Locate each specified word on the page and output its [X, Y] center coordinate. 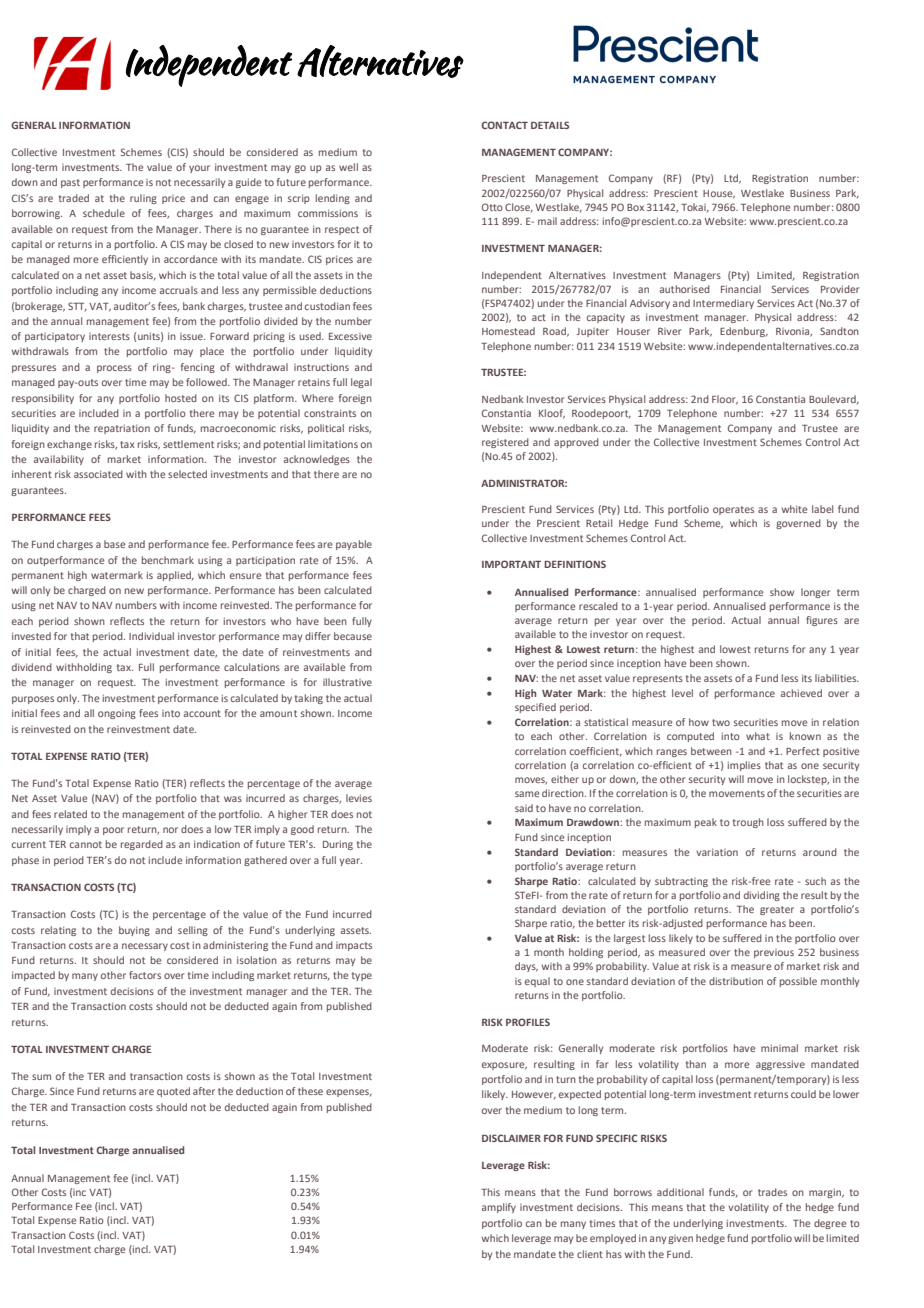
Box [635, 207]
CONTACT [504, 125]
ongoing [117, 714]
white [794, 509]
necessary [145, 947]
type [362, 976]
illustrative [347, 682]
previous [774, 953]
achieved [801, 693]
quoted [173, 1092]
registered [505, 443]
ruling [143, 199]
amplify [499, 1208]
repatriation [122, 429]
